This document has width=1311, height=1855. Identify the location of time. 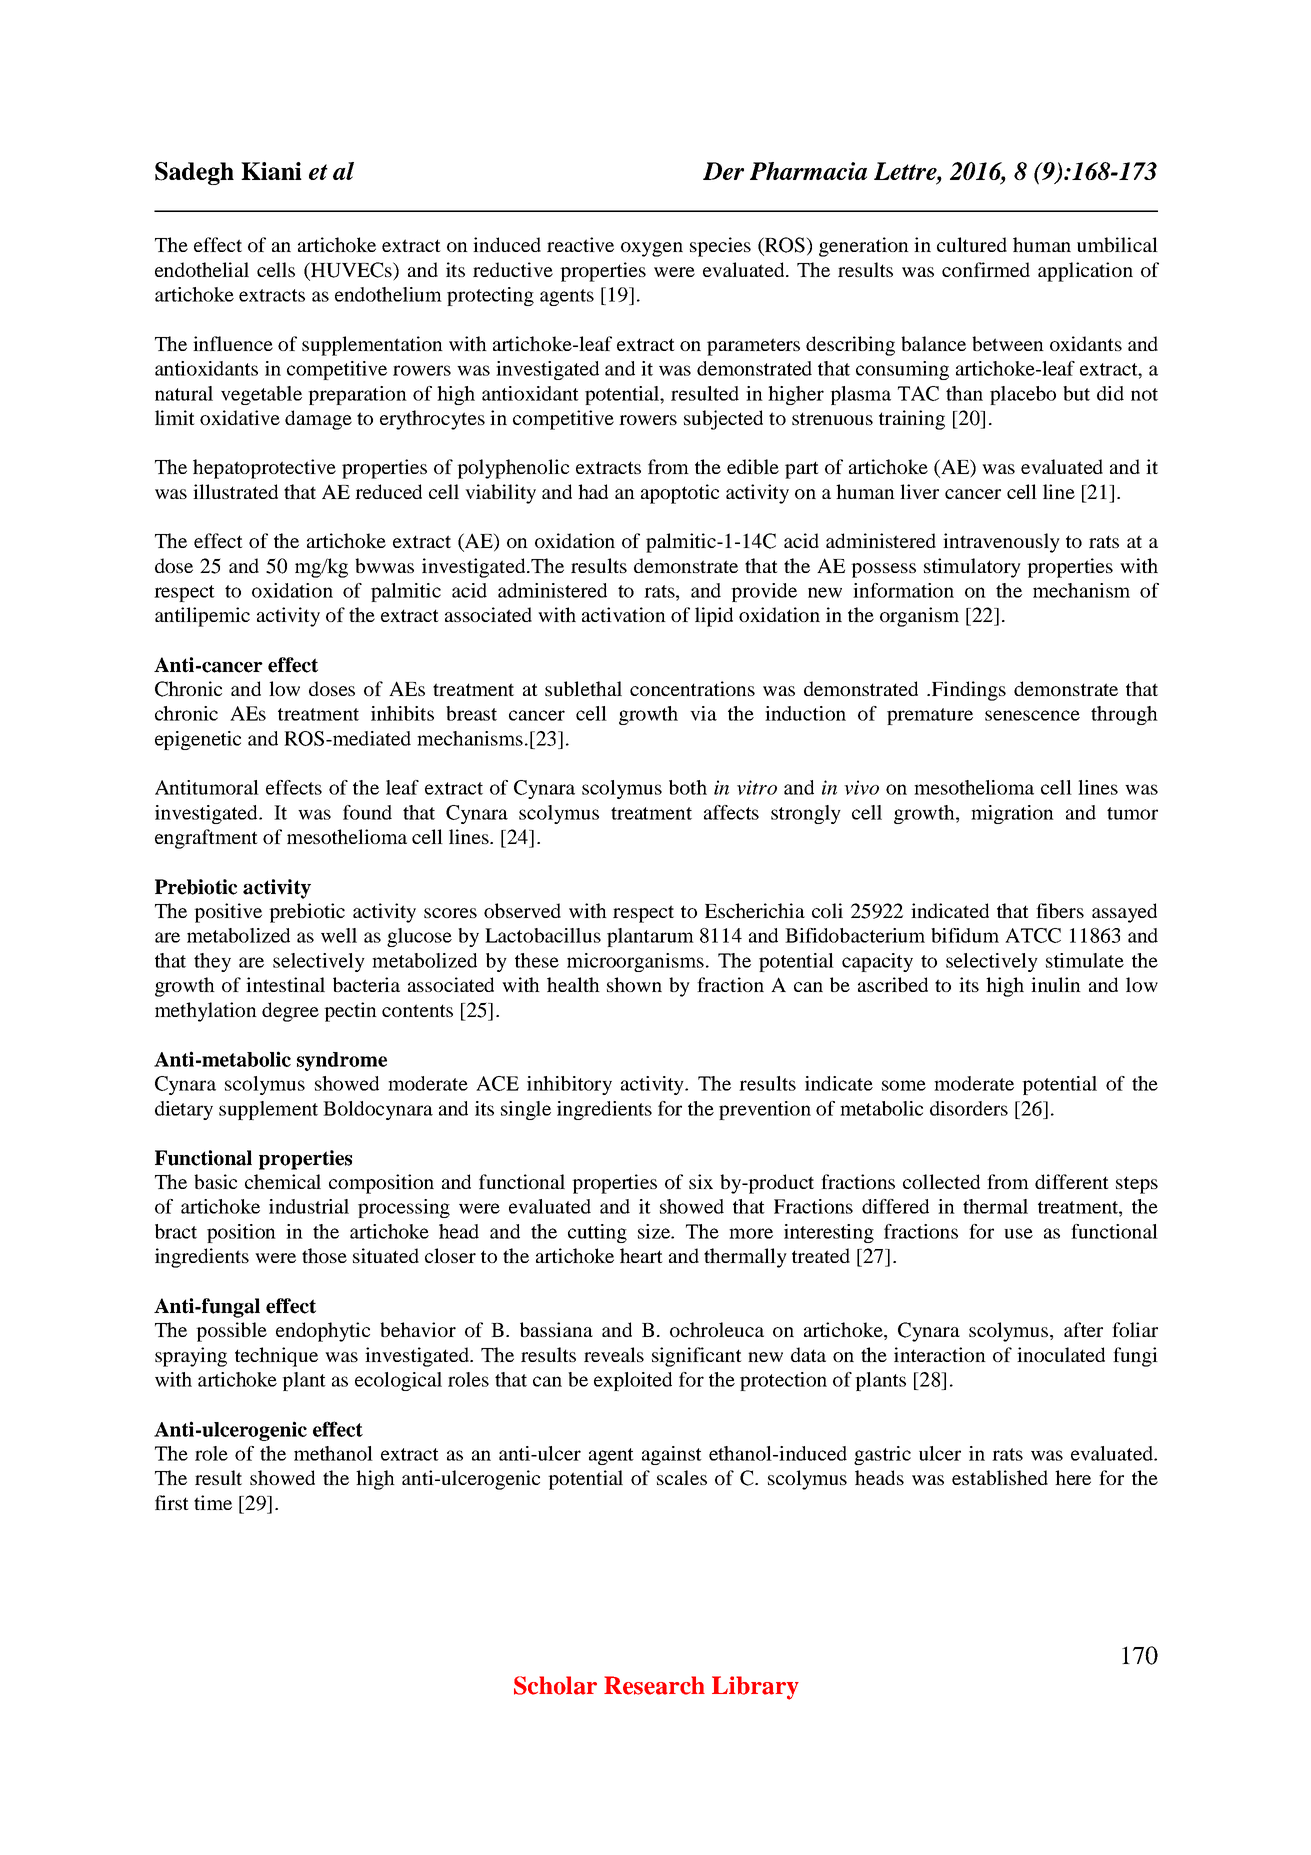
(213, 1502).
